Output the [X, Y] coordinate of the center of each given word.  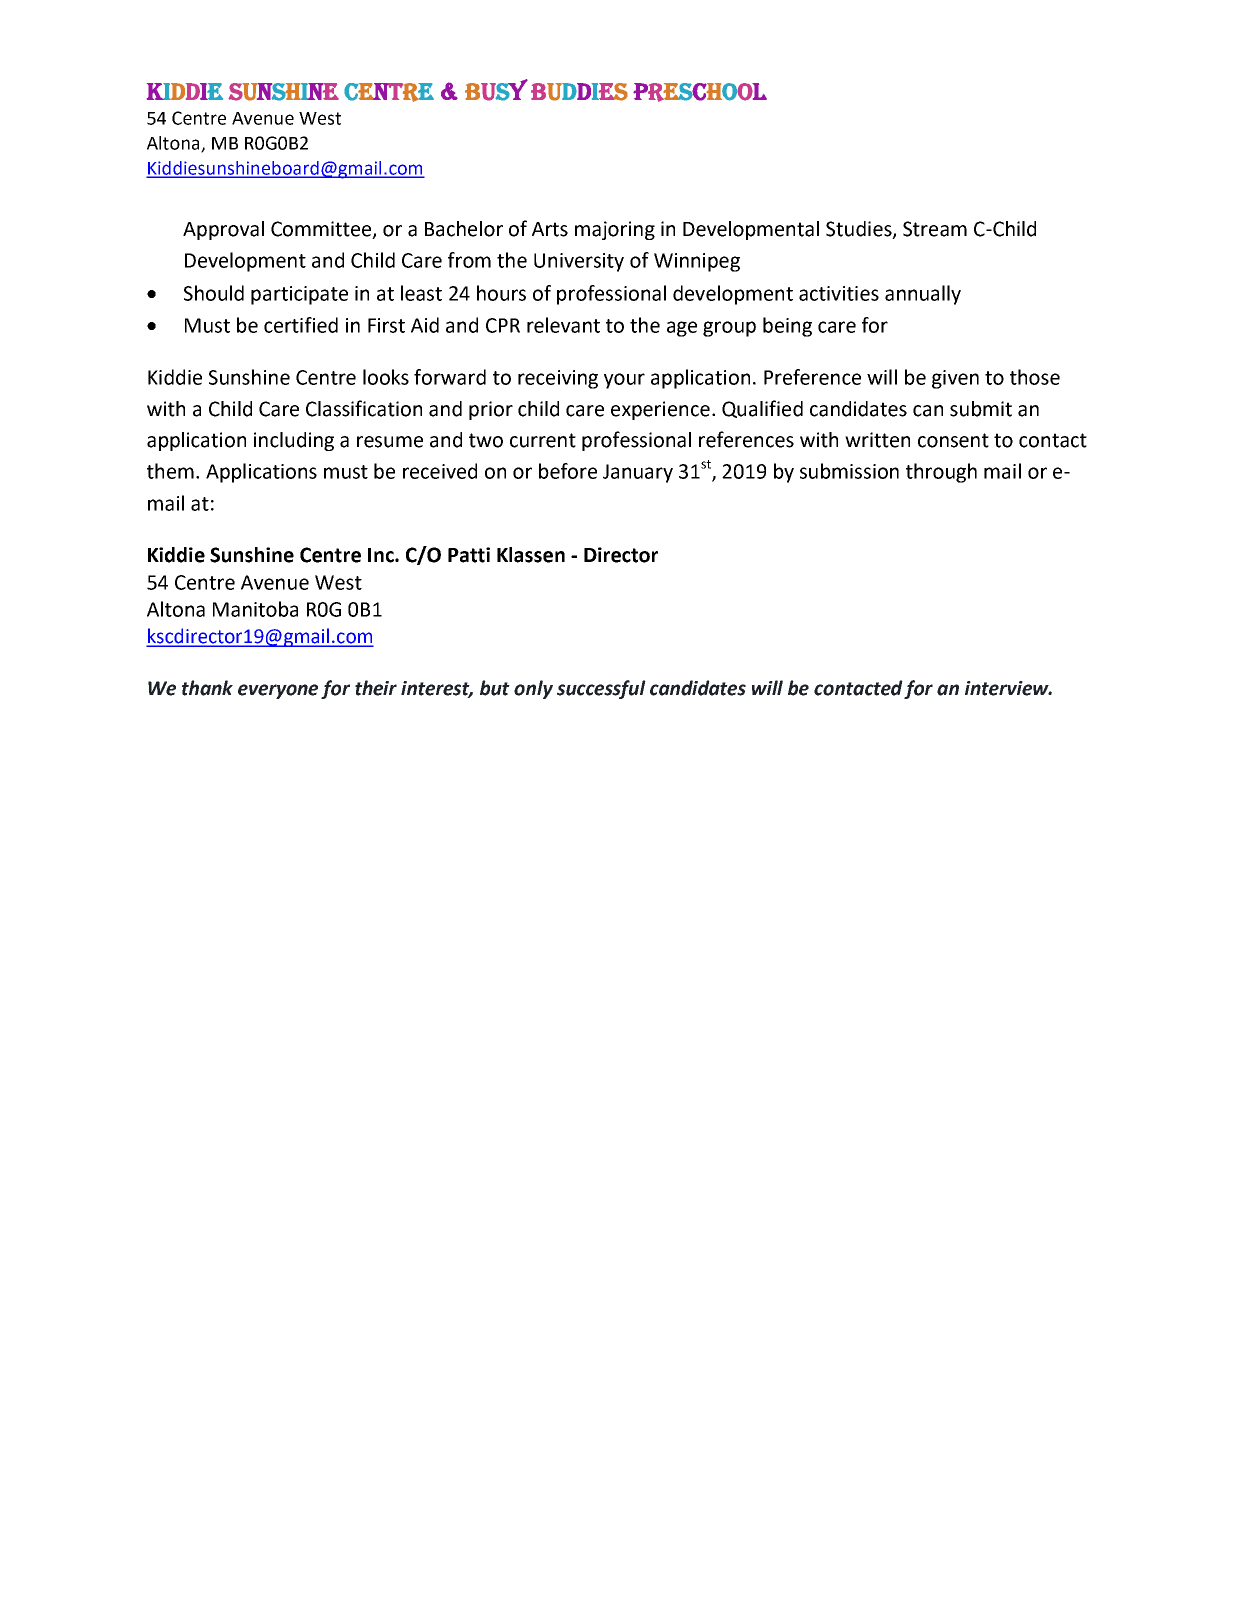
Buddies [579, 92]
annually [923, 295]
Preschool [700, 92]
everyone [278, 691]
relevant [563, 325]
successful [601, 689]
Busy [496, 90]
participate [299, 295]
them [170, 471]
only [533, 689]
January [638, 473]
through [941, 473]
